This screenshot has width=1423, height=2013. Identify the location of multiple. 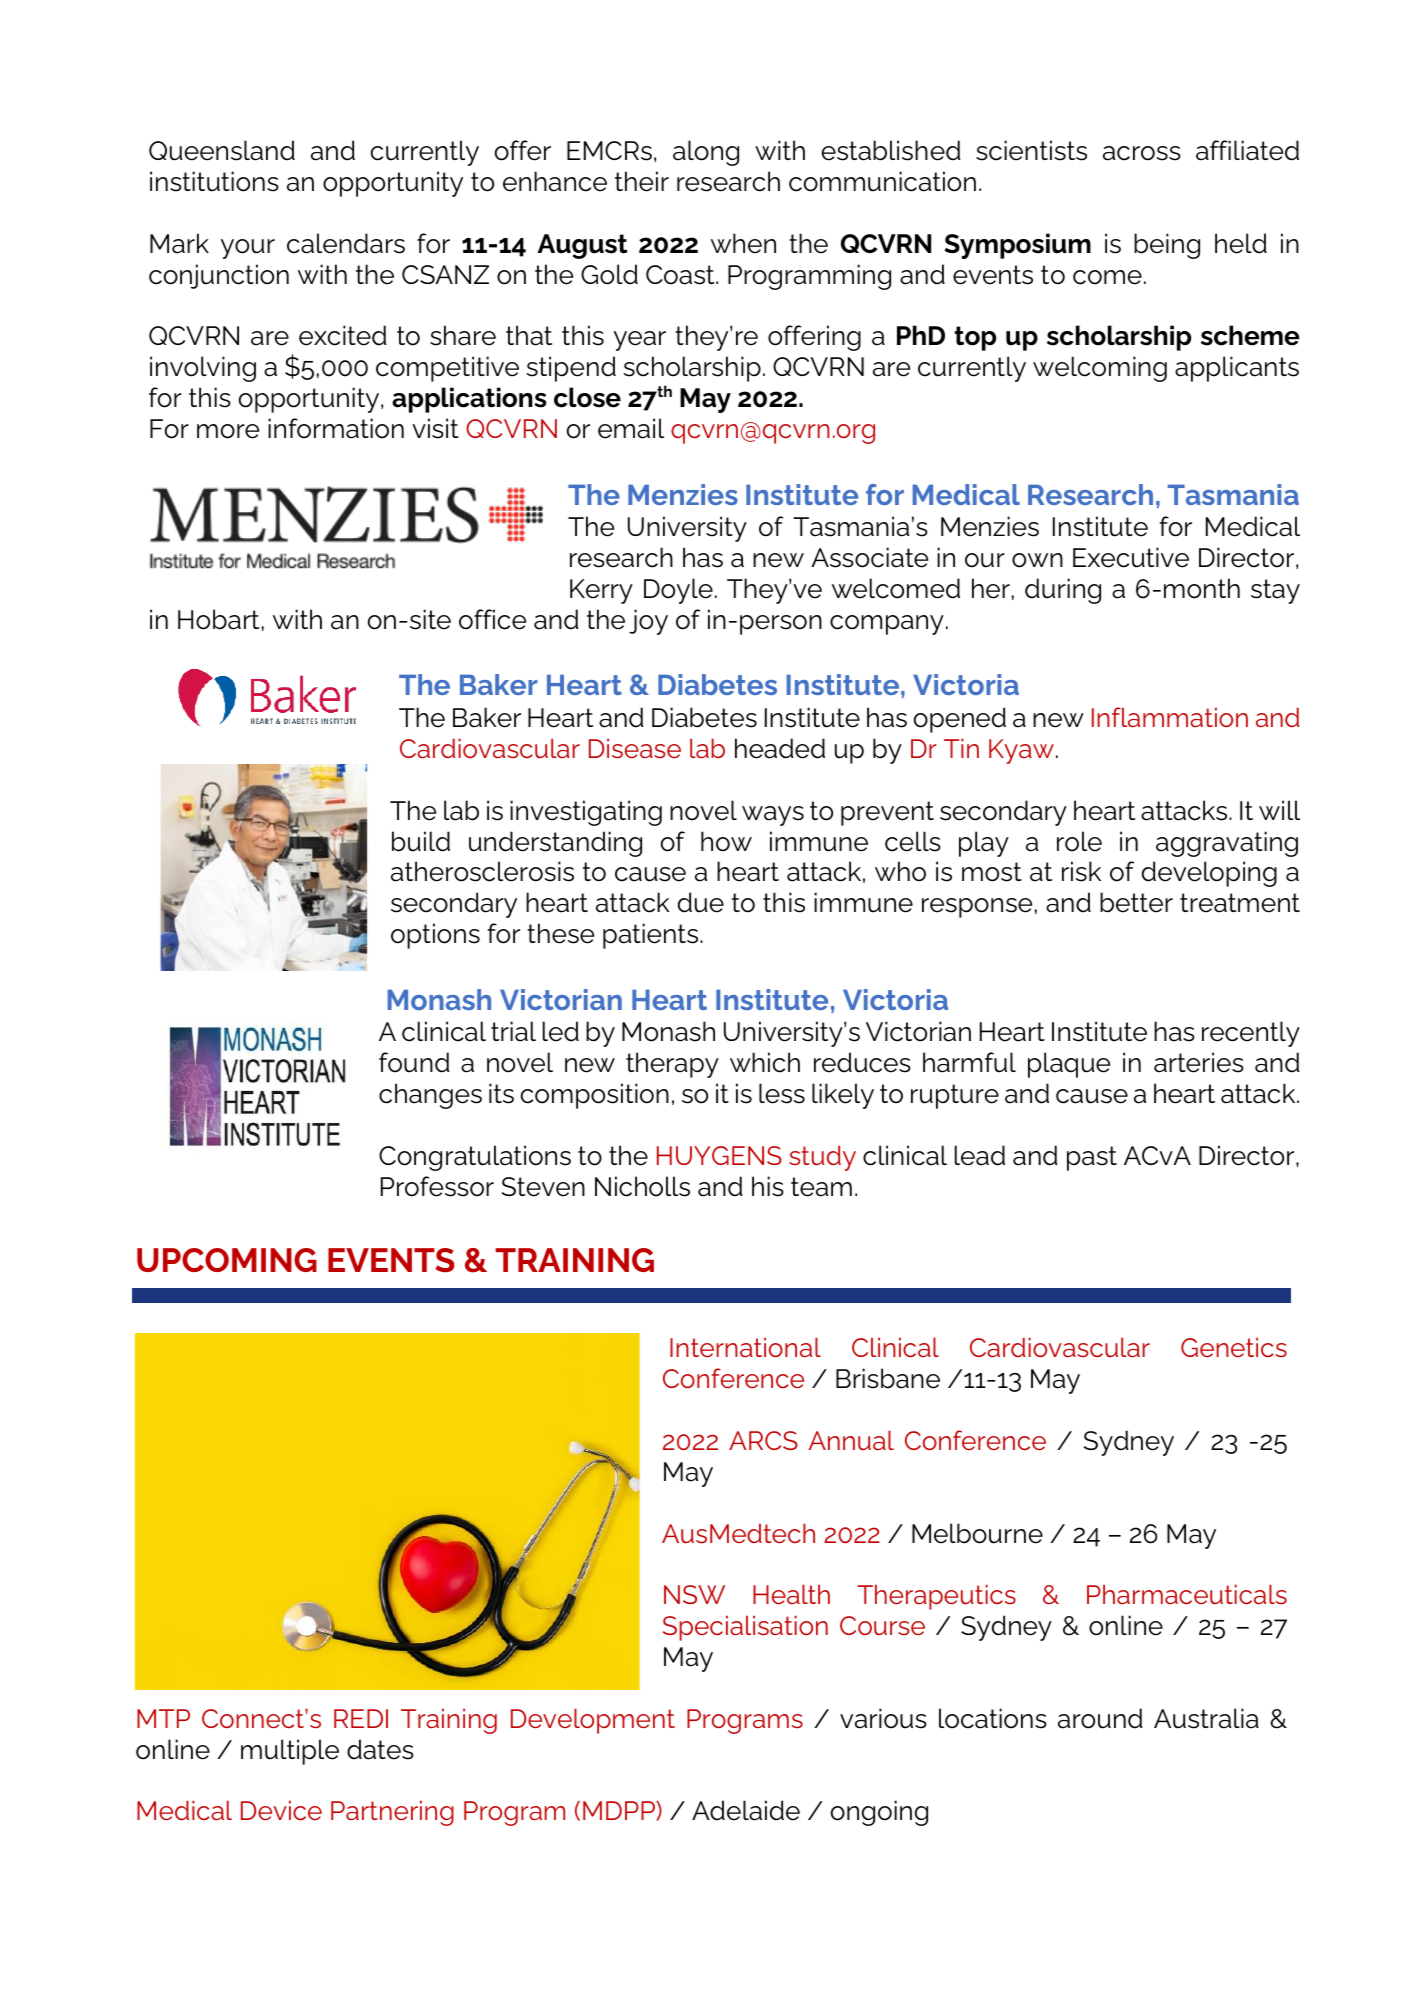
(290, 1752).
